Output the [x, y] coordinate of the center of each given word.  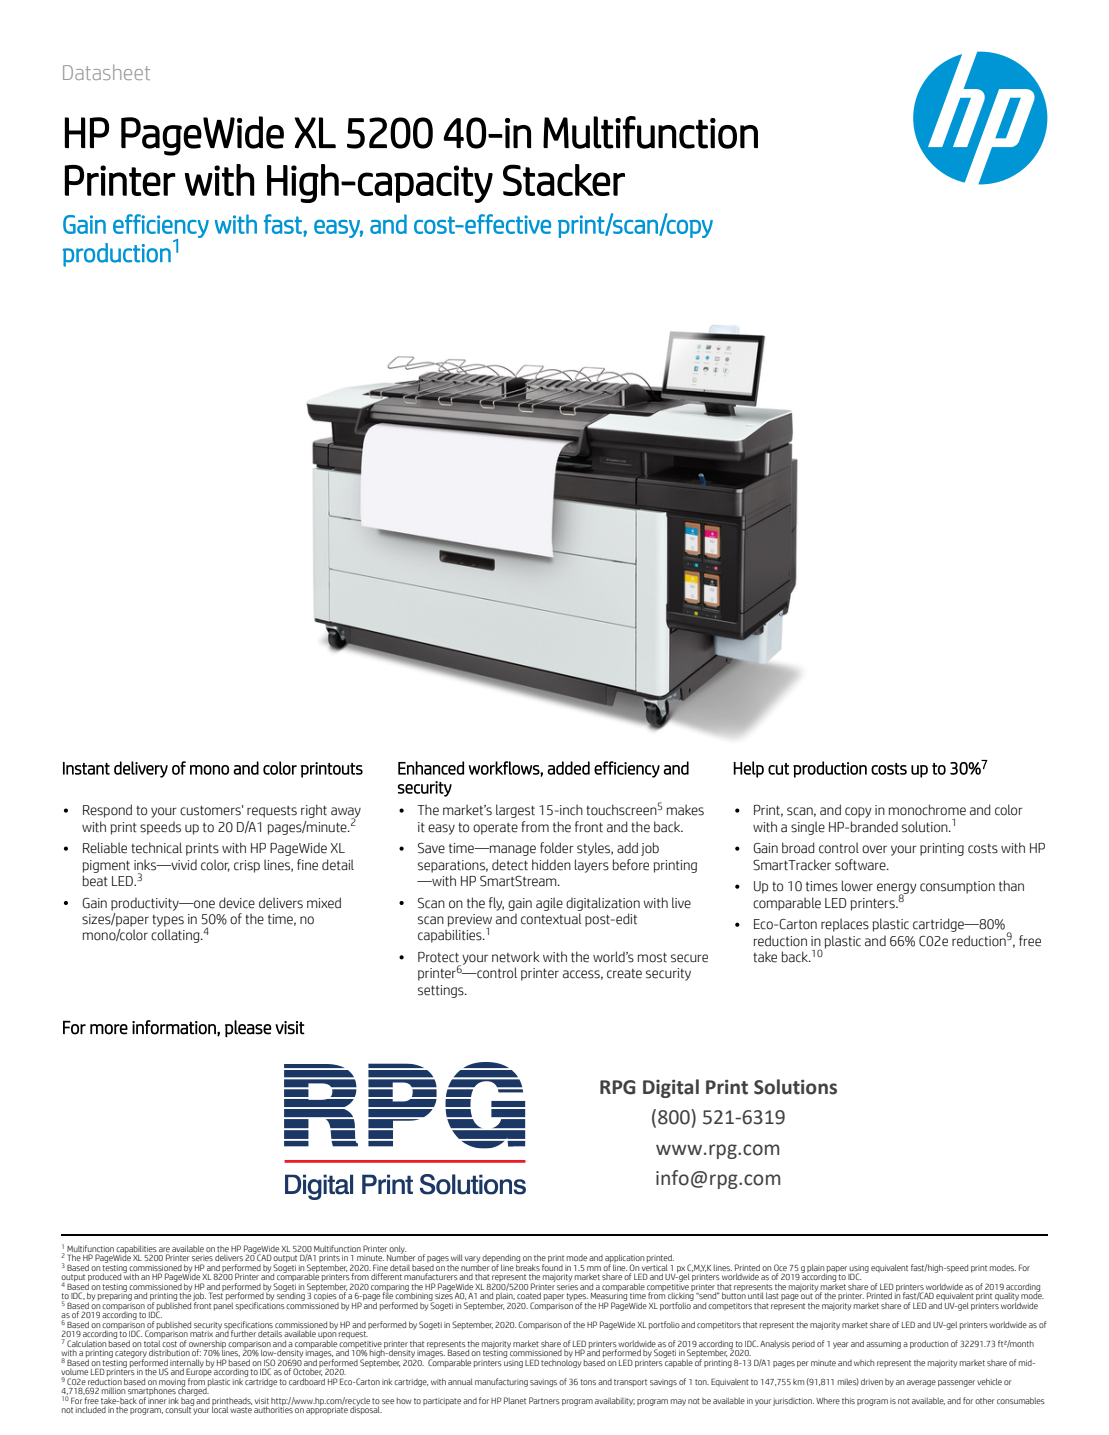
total [152, 1343]
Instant [86, 768]
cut [778, 769]
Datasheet [106, 72]
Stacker [564, 180]
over [874, 849]
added [568, 768]
